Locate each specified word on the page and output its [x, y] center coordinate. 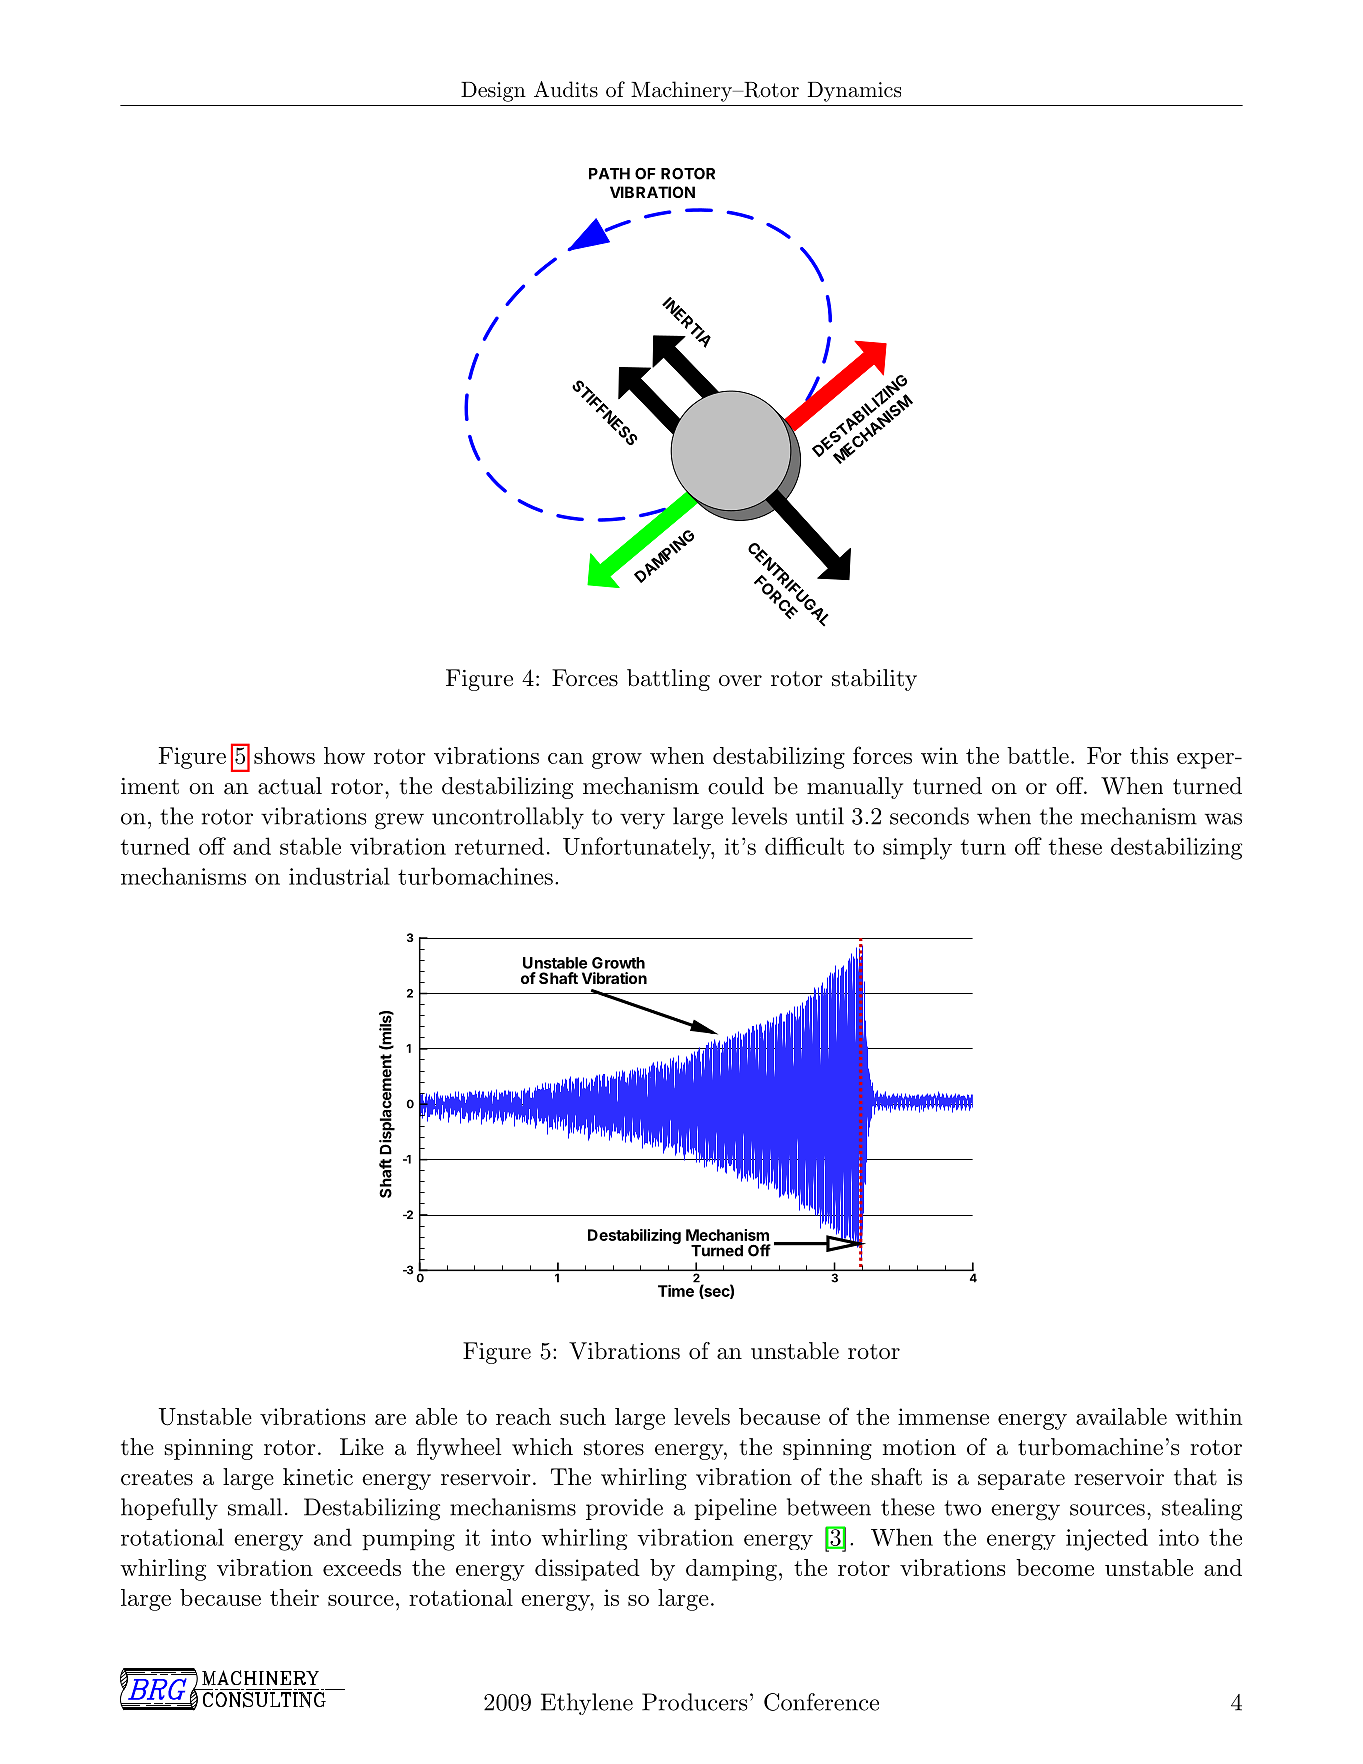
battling [668, 680]
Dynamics [854, 92]
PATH [609, 174]
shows [284, 755]
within [1208, 1416]
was [1223, 819]
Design [493, 92]
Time [676, 1291]
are [390, 1419]
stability [874, 680]
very [642, 821]
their [294, 1597]
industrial [339, 876]
